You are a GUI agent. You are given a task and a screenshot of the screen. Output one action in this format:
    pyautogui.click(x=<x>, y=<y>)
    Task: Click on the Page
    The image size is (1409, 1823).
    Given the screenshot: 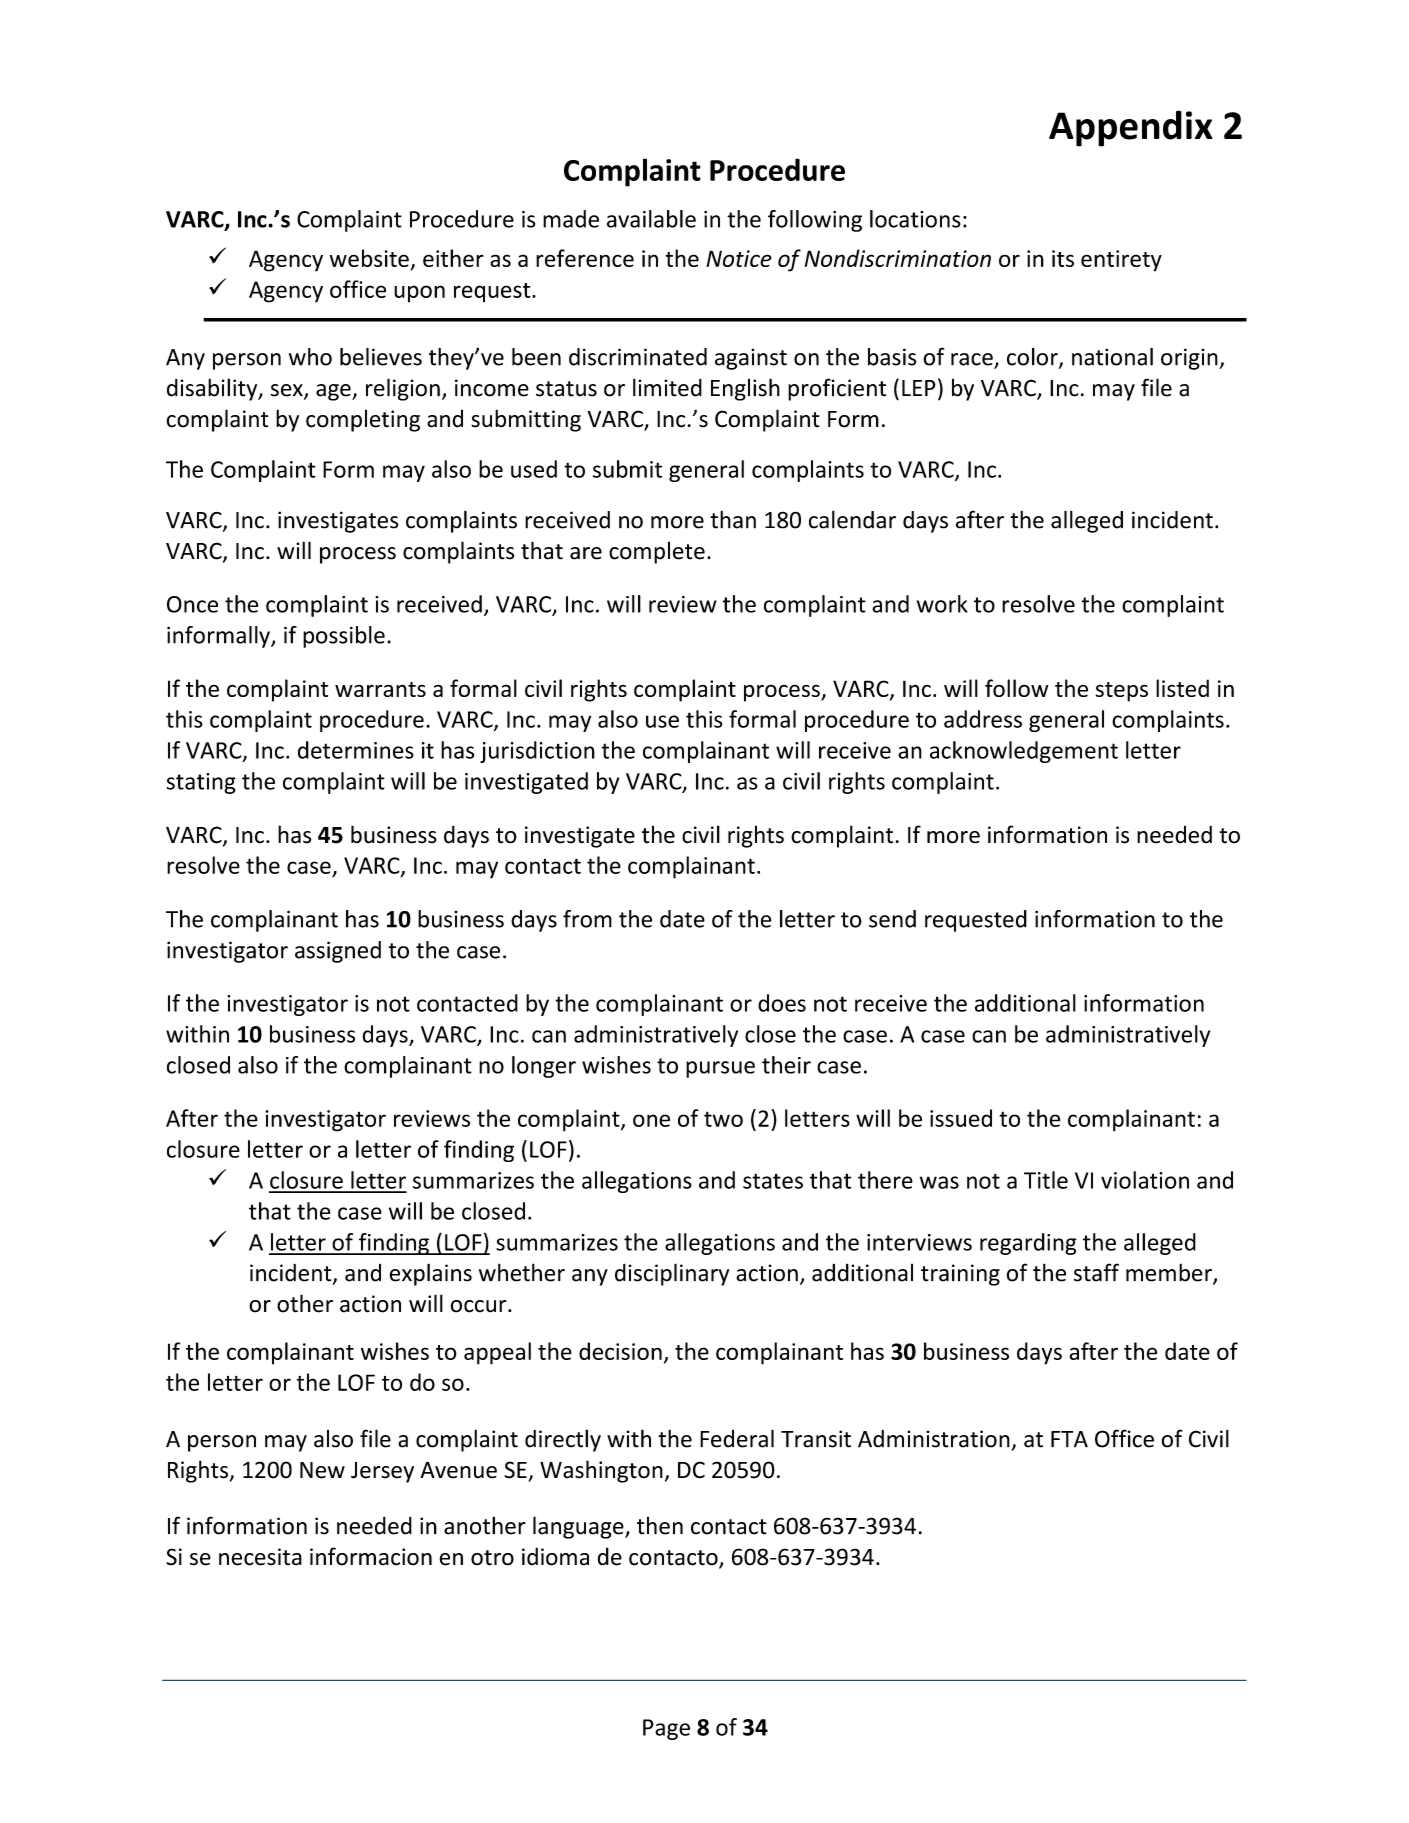 What is the action you would take?
    pyautogui.click(x=666, y=1729)
